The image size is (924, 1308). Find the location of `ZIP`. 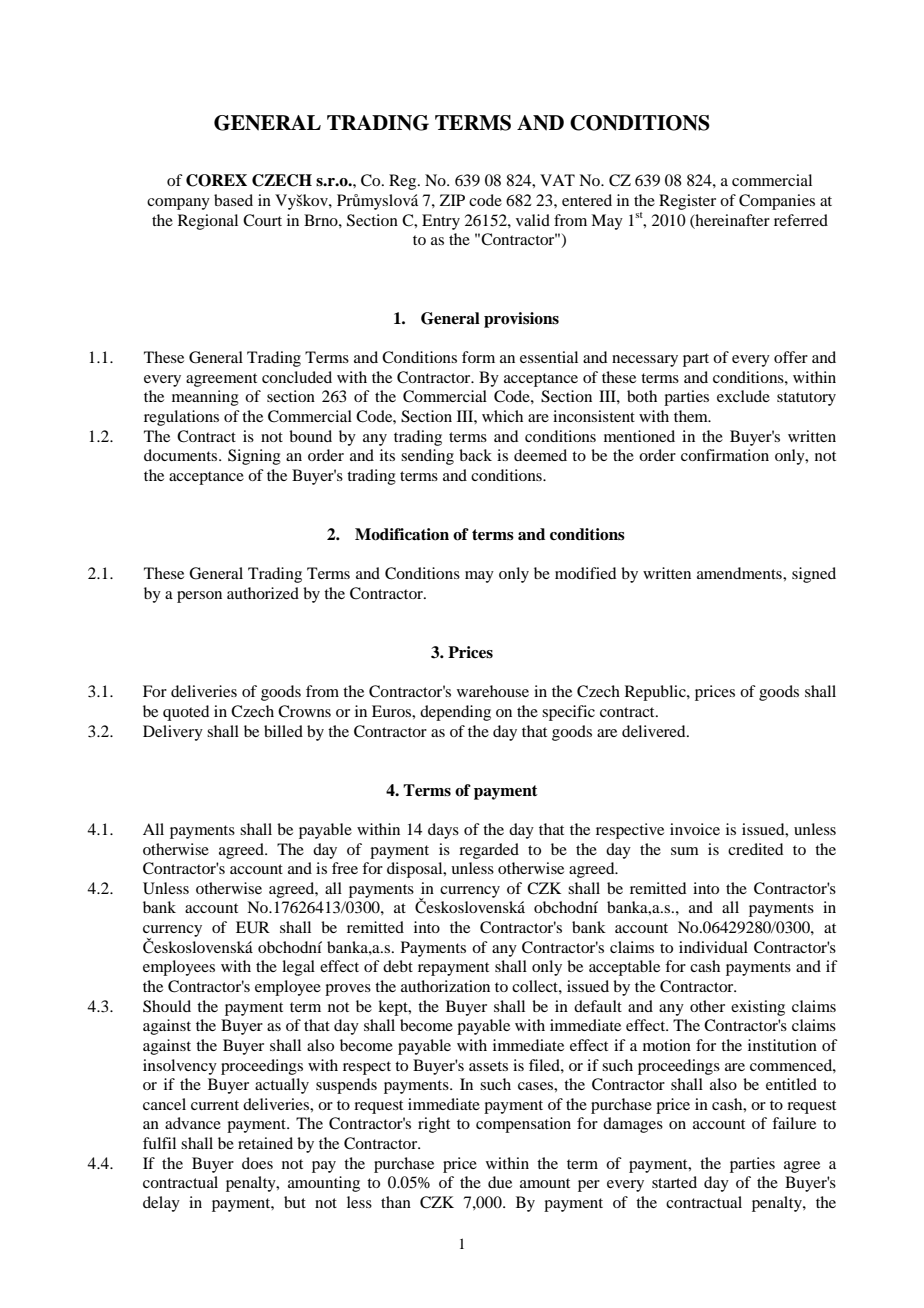

ZIP is located at coordinates (452, 200).
